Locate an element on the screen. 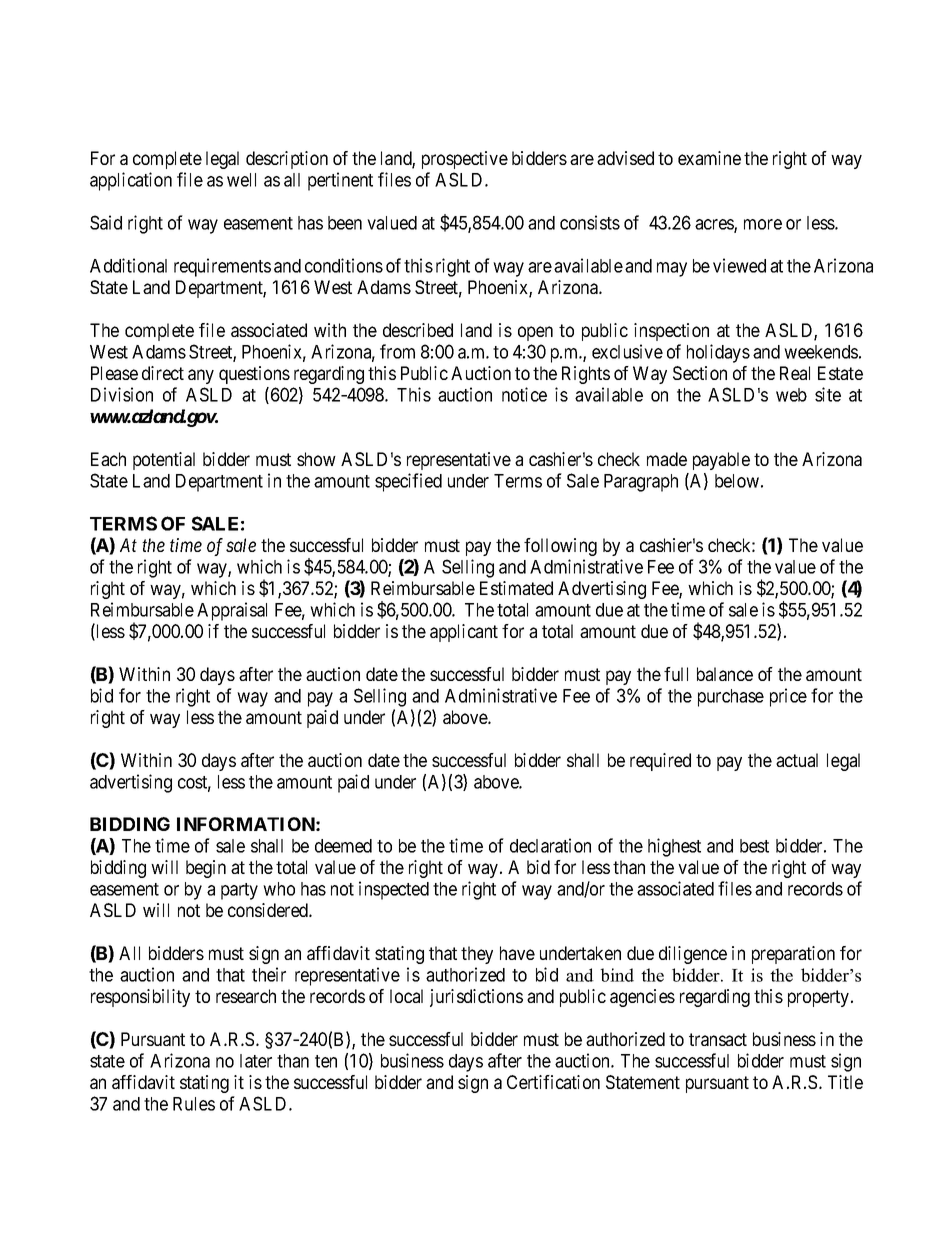  applicant is located at coordinates (464, 633).
